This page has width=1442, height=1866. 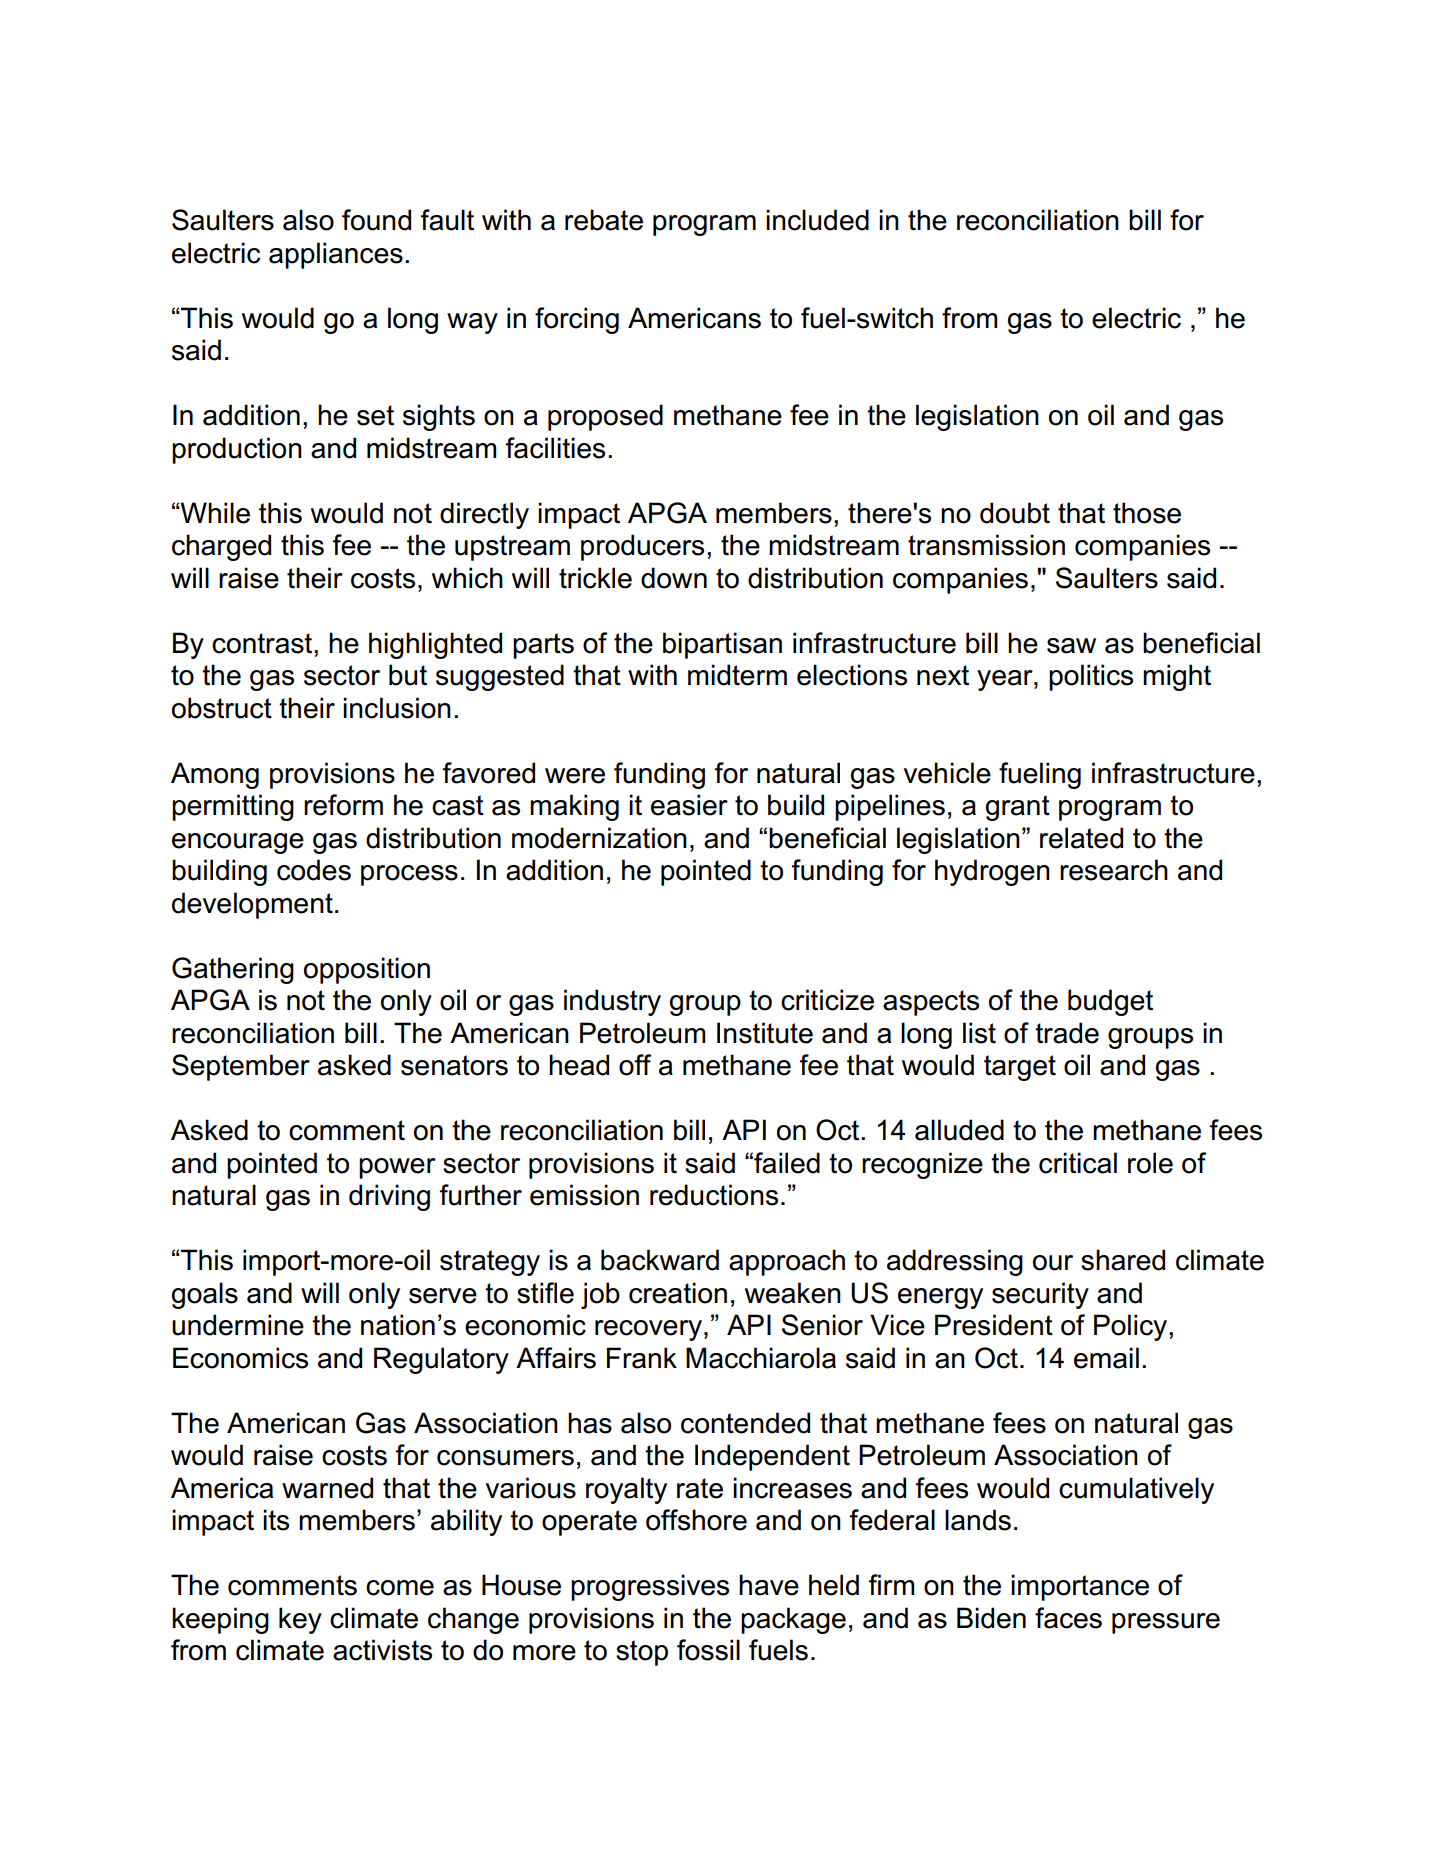 What do you see at coordinates (678, 1293) in the page?
I see `creation` at bounding box center [678, 1293].
